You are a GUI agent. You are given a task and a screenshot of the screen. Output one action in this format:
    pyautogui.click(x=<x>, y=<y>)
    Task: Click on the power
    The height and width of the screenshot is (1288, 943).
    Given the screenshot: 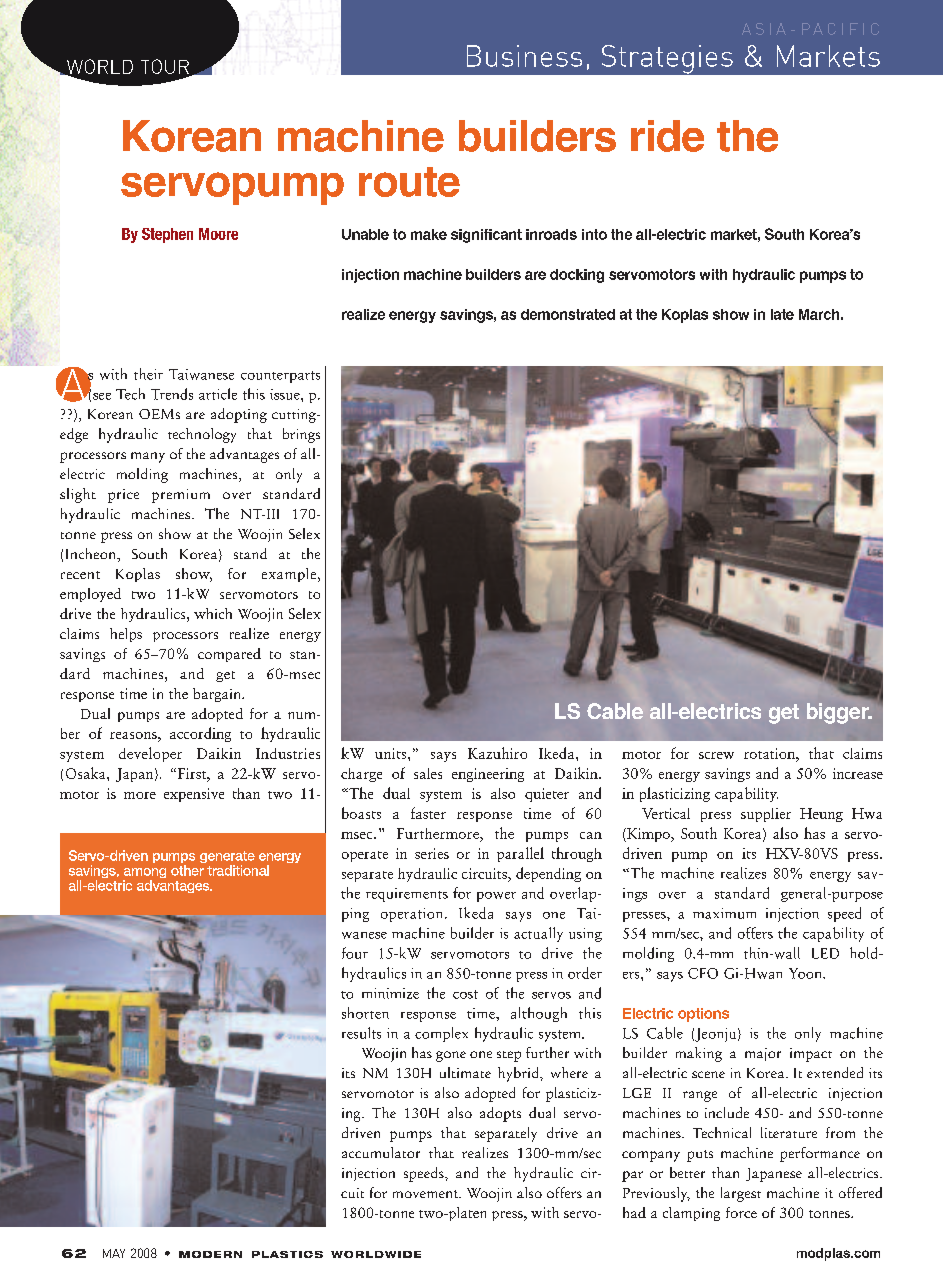 What is the action you would take?
    pyautogui.click(x=496, y=897)
